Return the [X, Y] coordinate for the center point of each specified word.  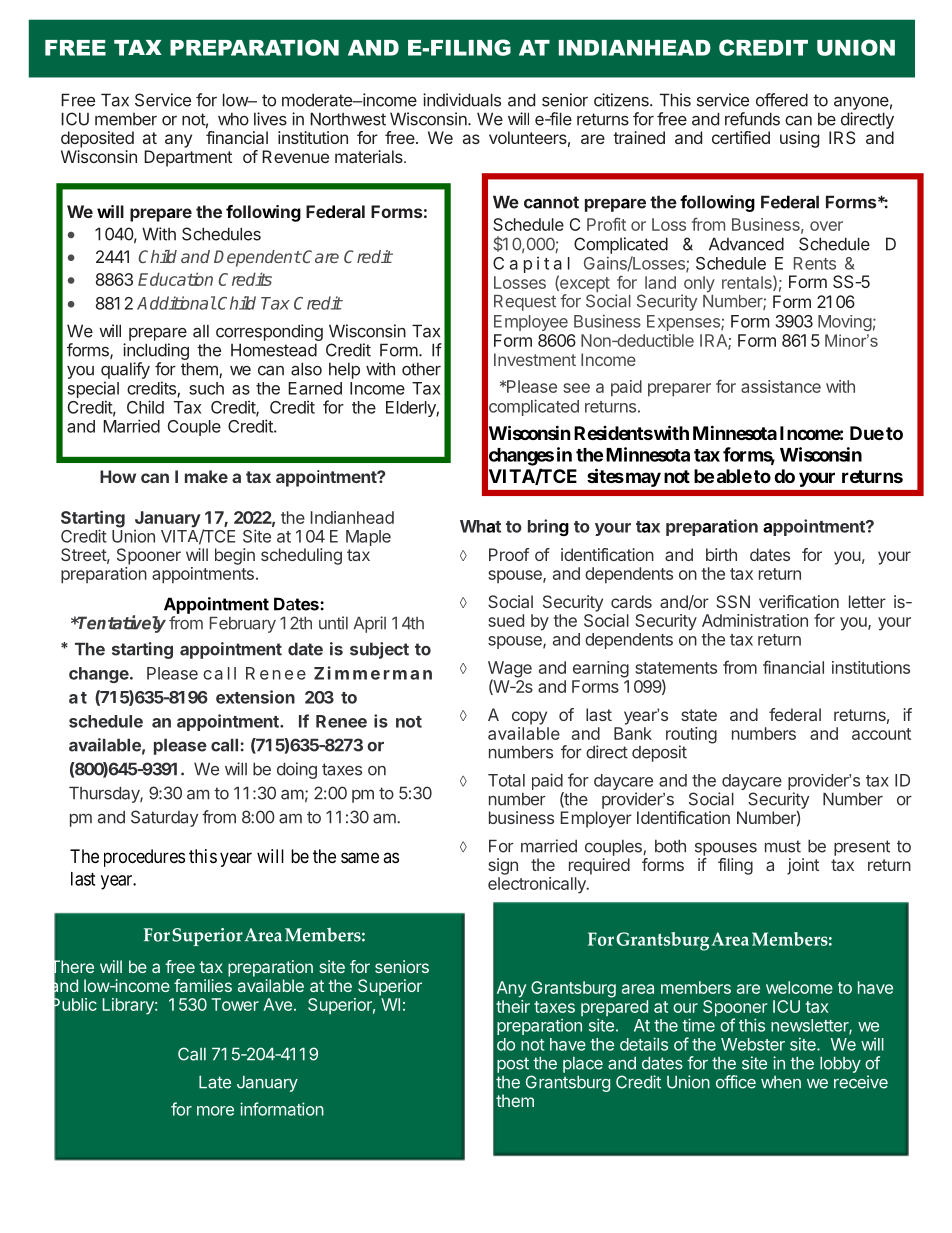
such [206, 388]
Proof [509, 554]
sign [503, 866]
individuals [462, 100]
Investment [535, 359]
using [799, 139]
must [783, 846]
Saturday [164, 818]
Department [188, 158]
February [243, 625]
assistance [781, 386]
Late [215, 1082]
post [513, 1065]
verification [799, 601]
